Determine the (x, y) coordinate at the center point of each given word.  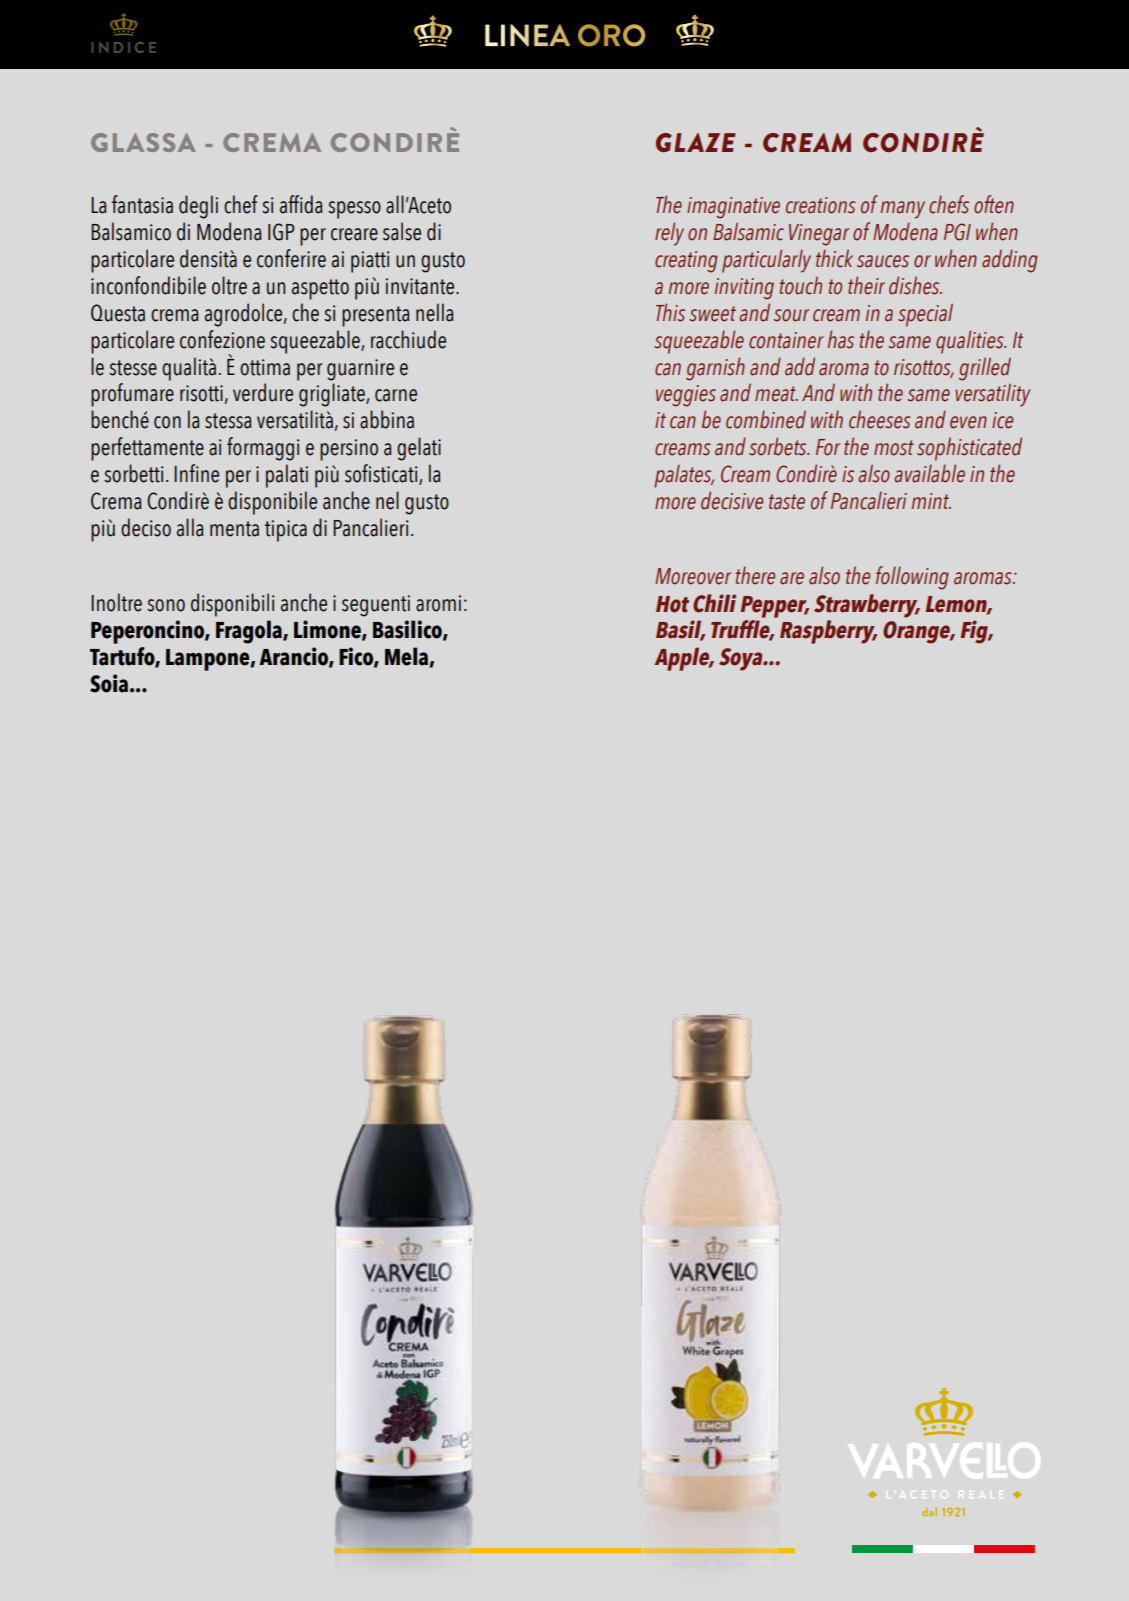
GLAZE (696, 142)
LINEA (527, 35)
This (670, 312)
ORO (611, 35)
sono (166, 605)
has (841, 339)
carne (396, 395)
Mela (407, 657)
